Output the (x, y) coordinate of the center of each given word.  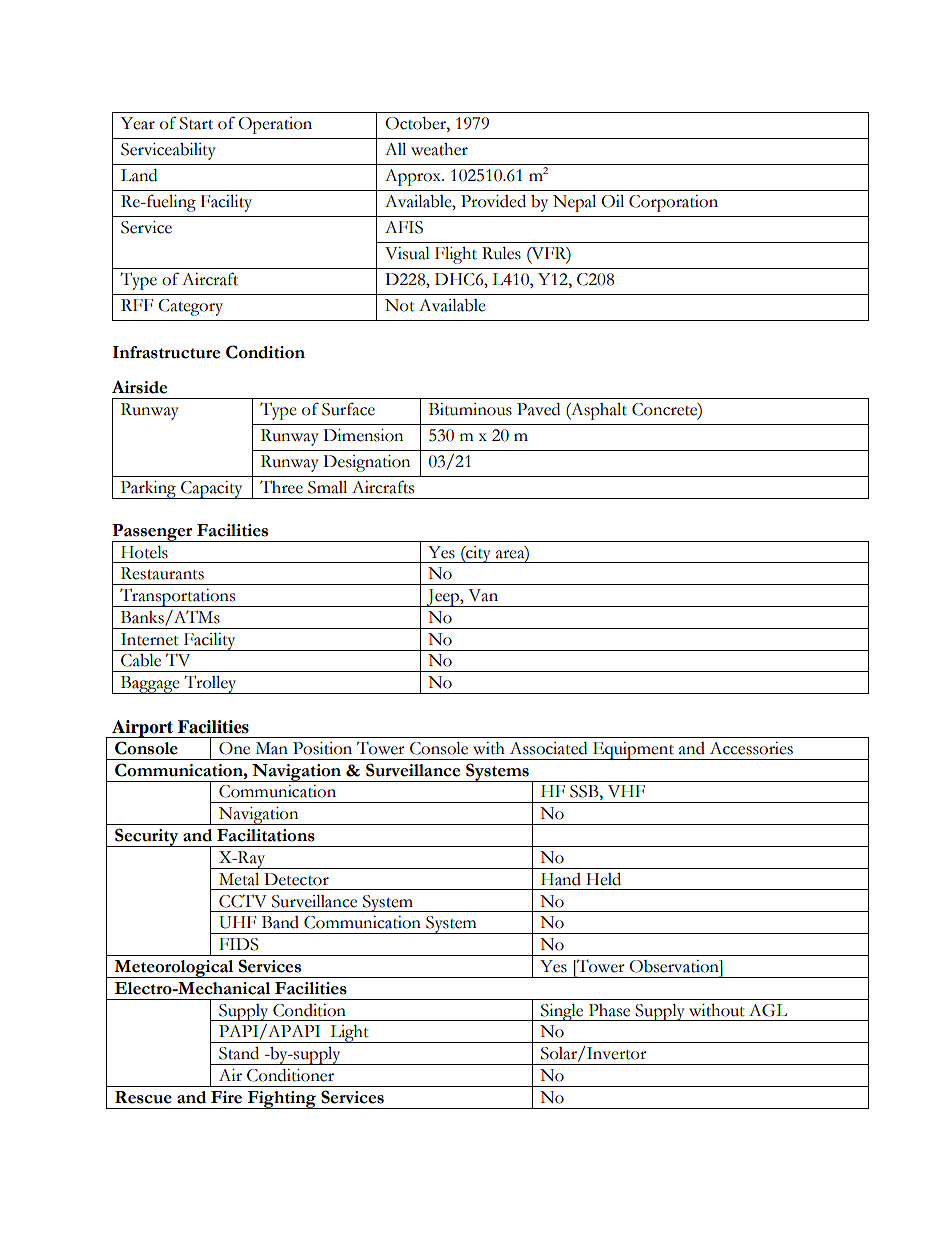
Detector (296, 879)
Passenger (153, 533)
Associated (548, 748)
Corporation (673, 203)
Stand (239, 1053)
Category (190, 307)
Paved (538, 409)
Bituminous (470, 409)
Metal (239, 879)
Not (400, 305)
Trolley (210, 684)
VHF (626, 791)
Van (483, 595)
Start (196, 123)
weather (439, 149)
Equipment (633, 751)
